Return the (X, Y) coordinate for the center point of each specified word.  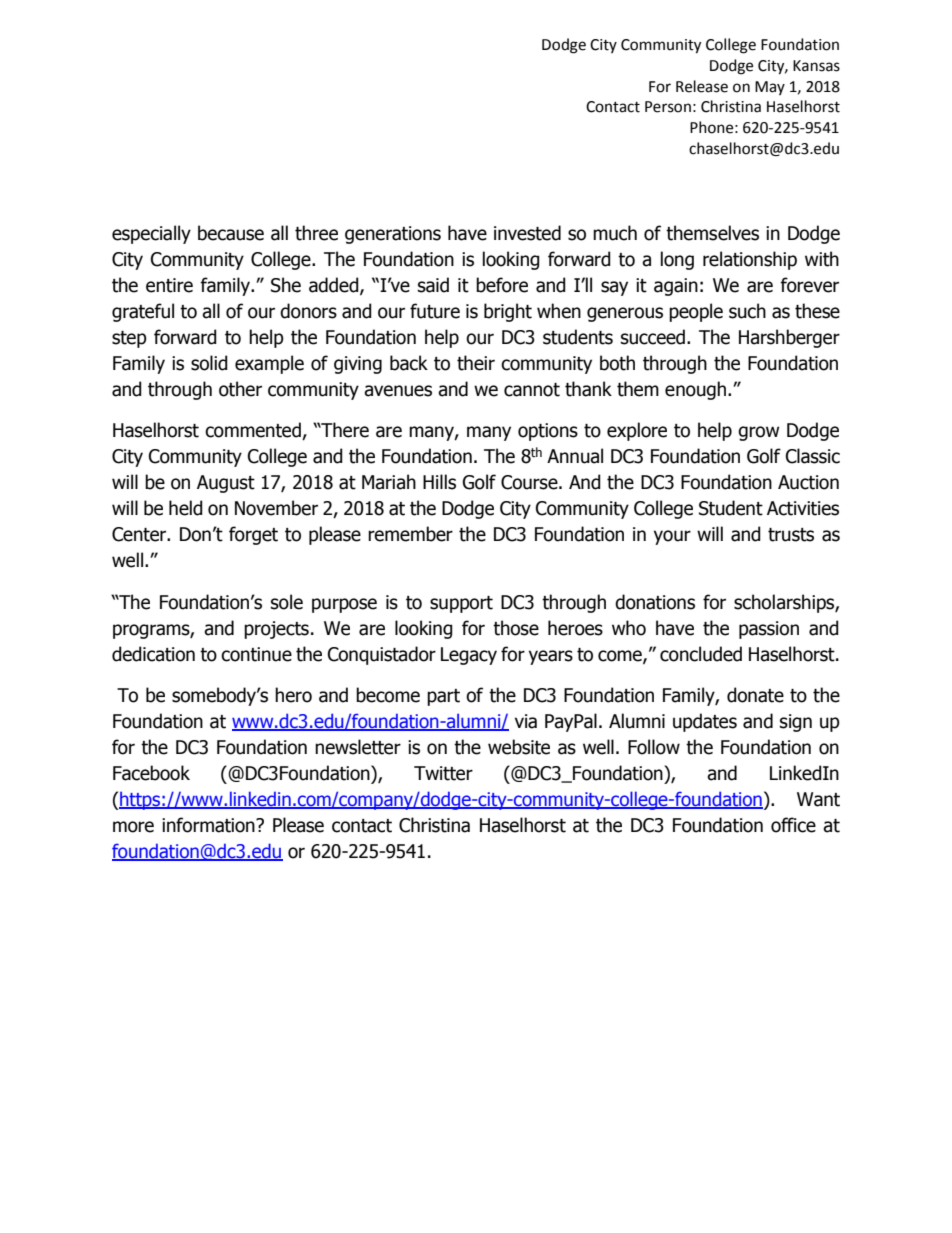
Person (668, 107)
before (502, 285)
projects (276, 630)
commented (254, 431)
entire (169, 285)
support (461, 604)
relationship (750, 260)
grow (759, 433)
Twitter (443, 773)
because (231, 233)
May (770, 88)
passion (769, 630)
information (209, 825)
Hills (439, 482)
